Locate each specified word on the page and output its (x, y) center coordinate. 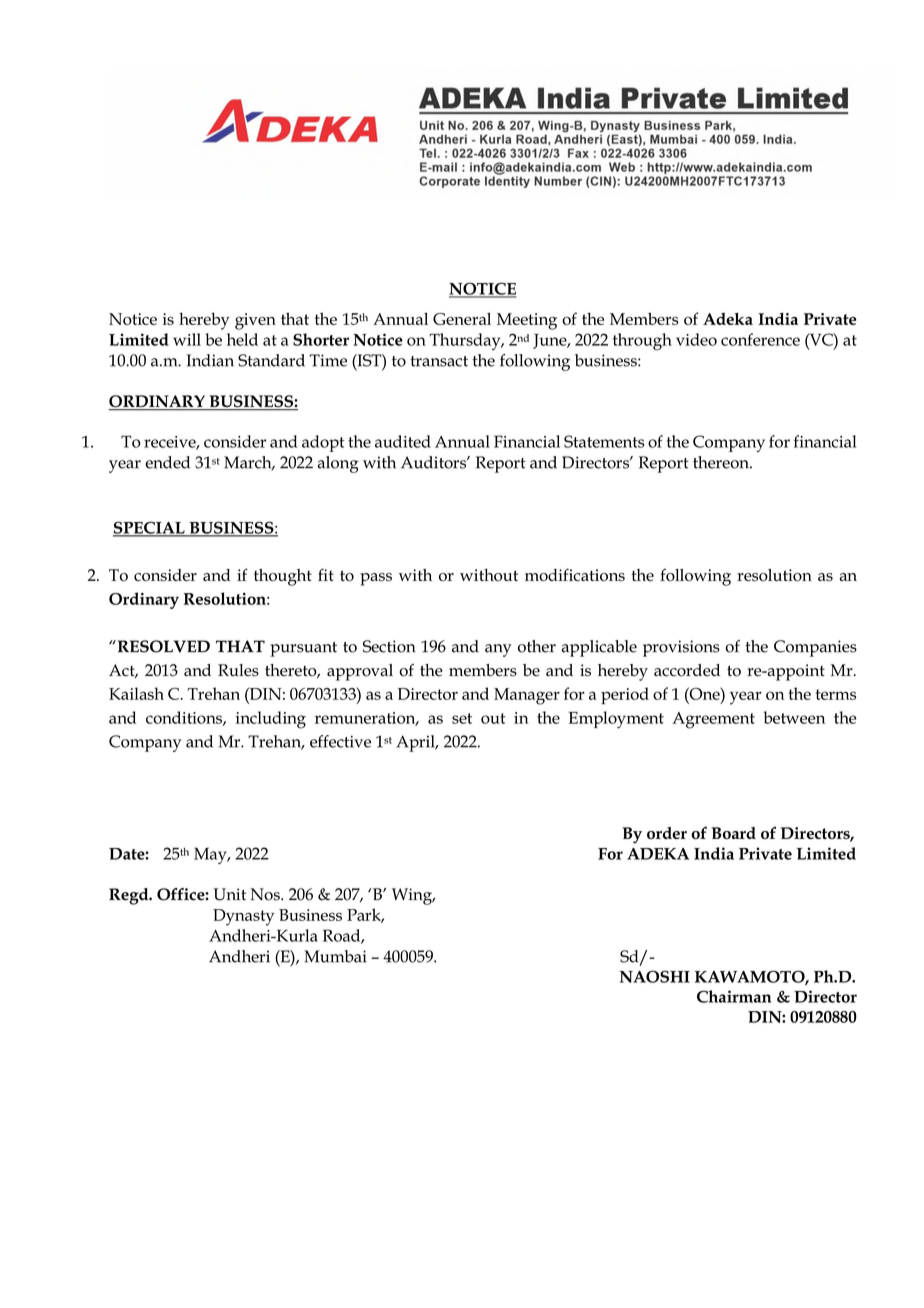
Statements (604, 441)
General (462, 318)
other (537, 646)
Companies (815, 648)
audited (403, 441)
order (667, 833)
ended (167, 462)
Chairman (734, 996)
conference (760, 339)
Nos (266, 894)
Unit (229, 894)
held (242, 339)
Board (733, 833)
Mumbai (335, 956)
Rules (238, 670)
